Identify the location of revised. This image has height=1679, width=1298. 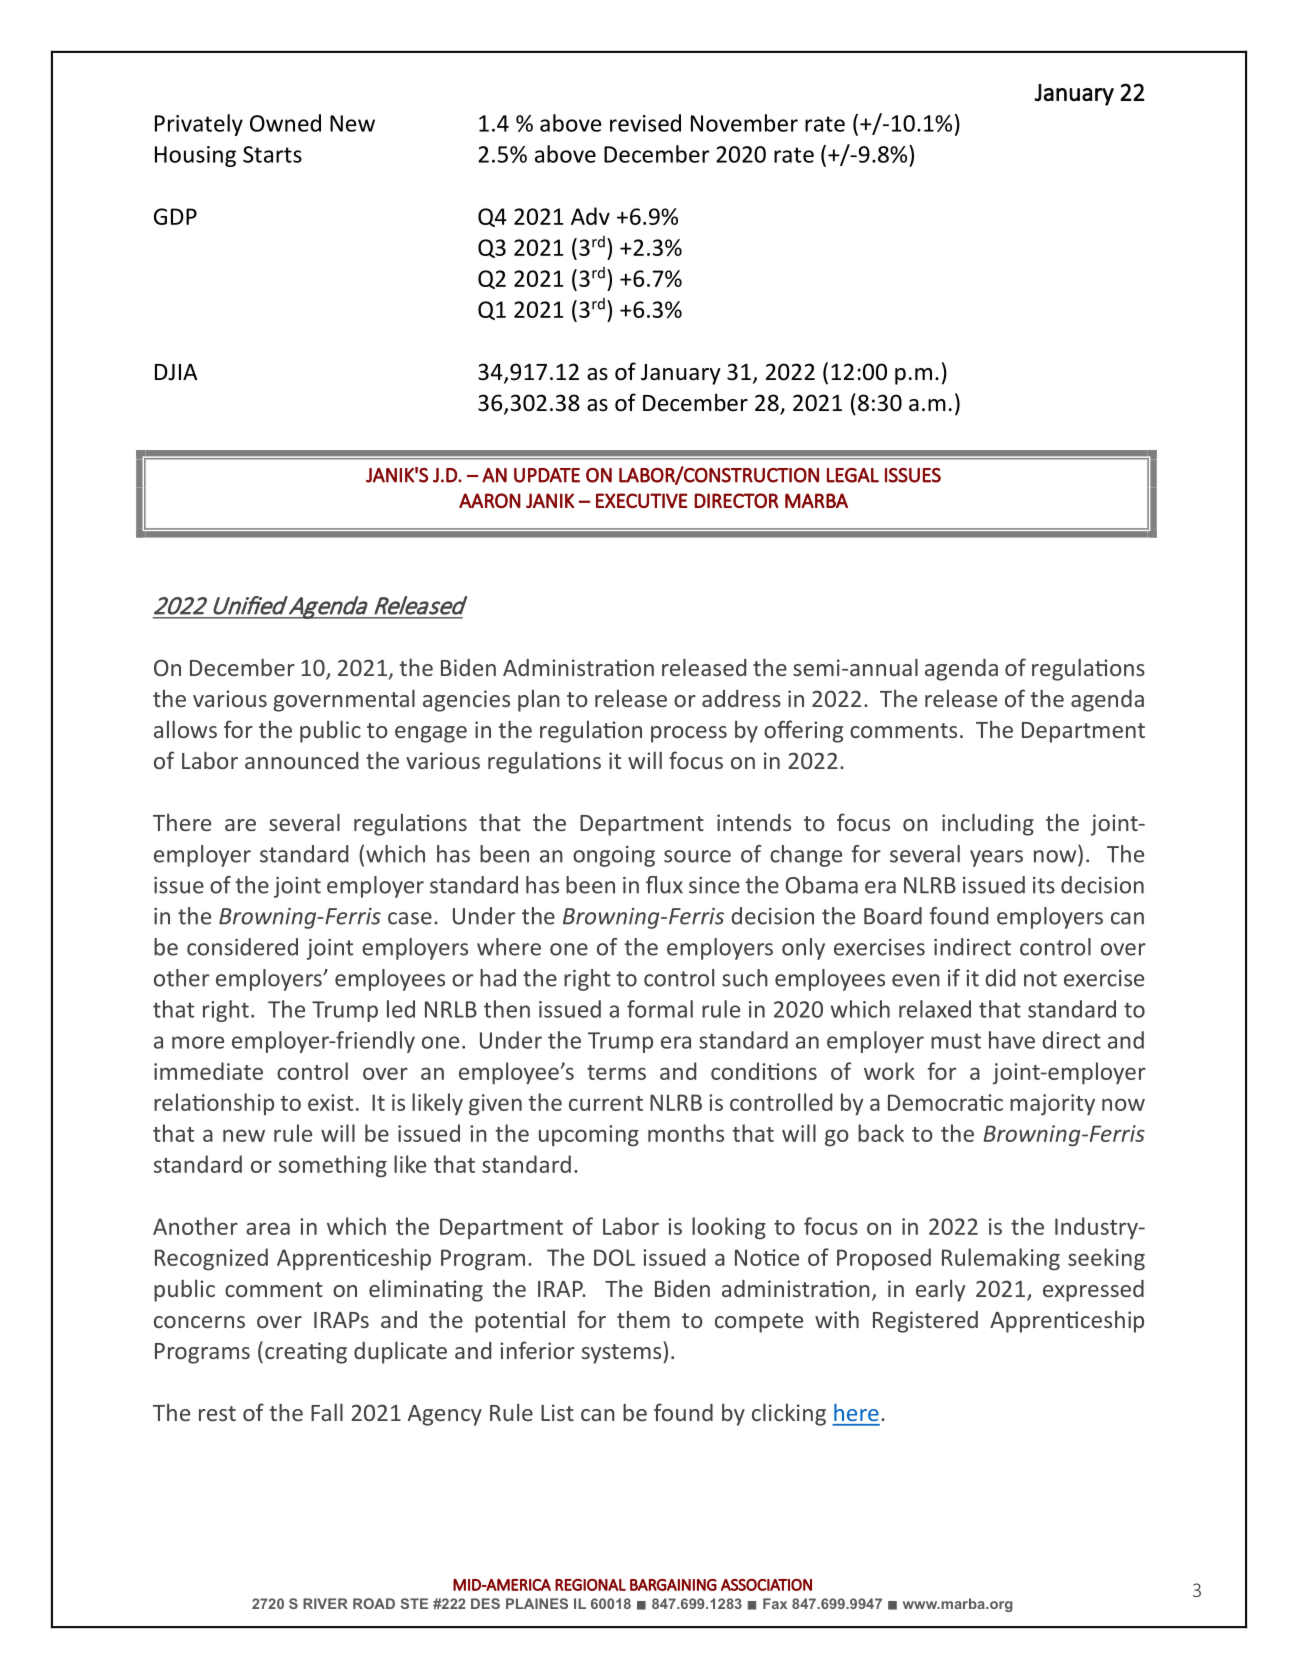
(645, 123).
